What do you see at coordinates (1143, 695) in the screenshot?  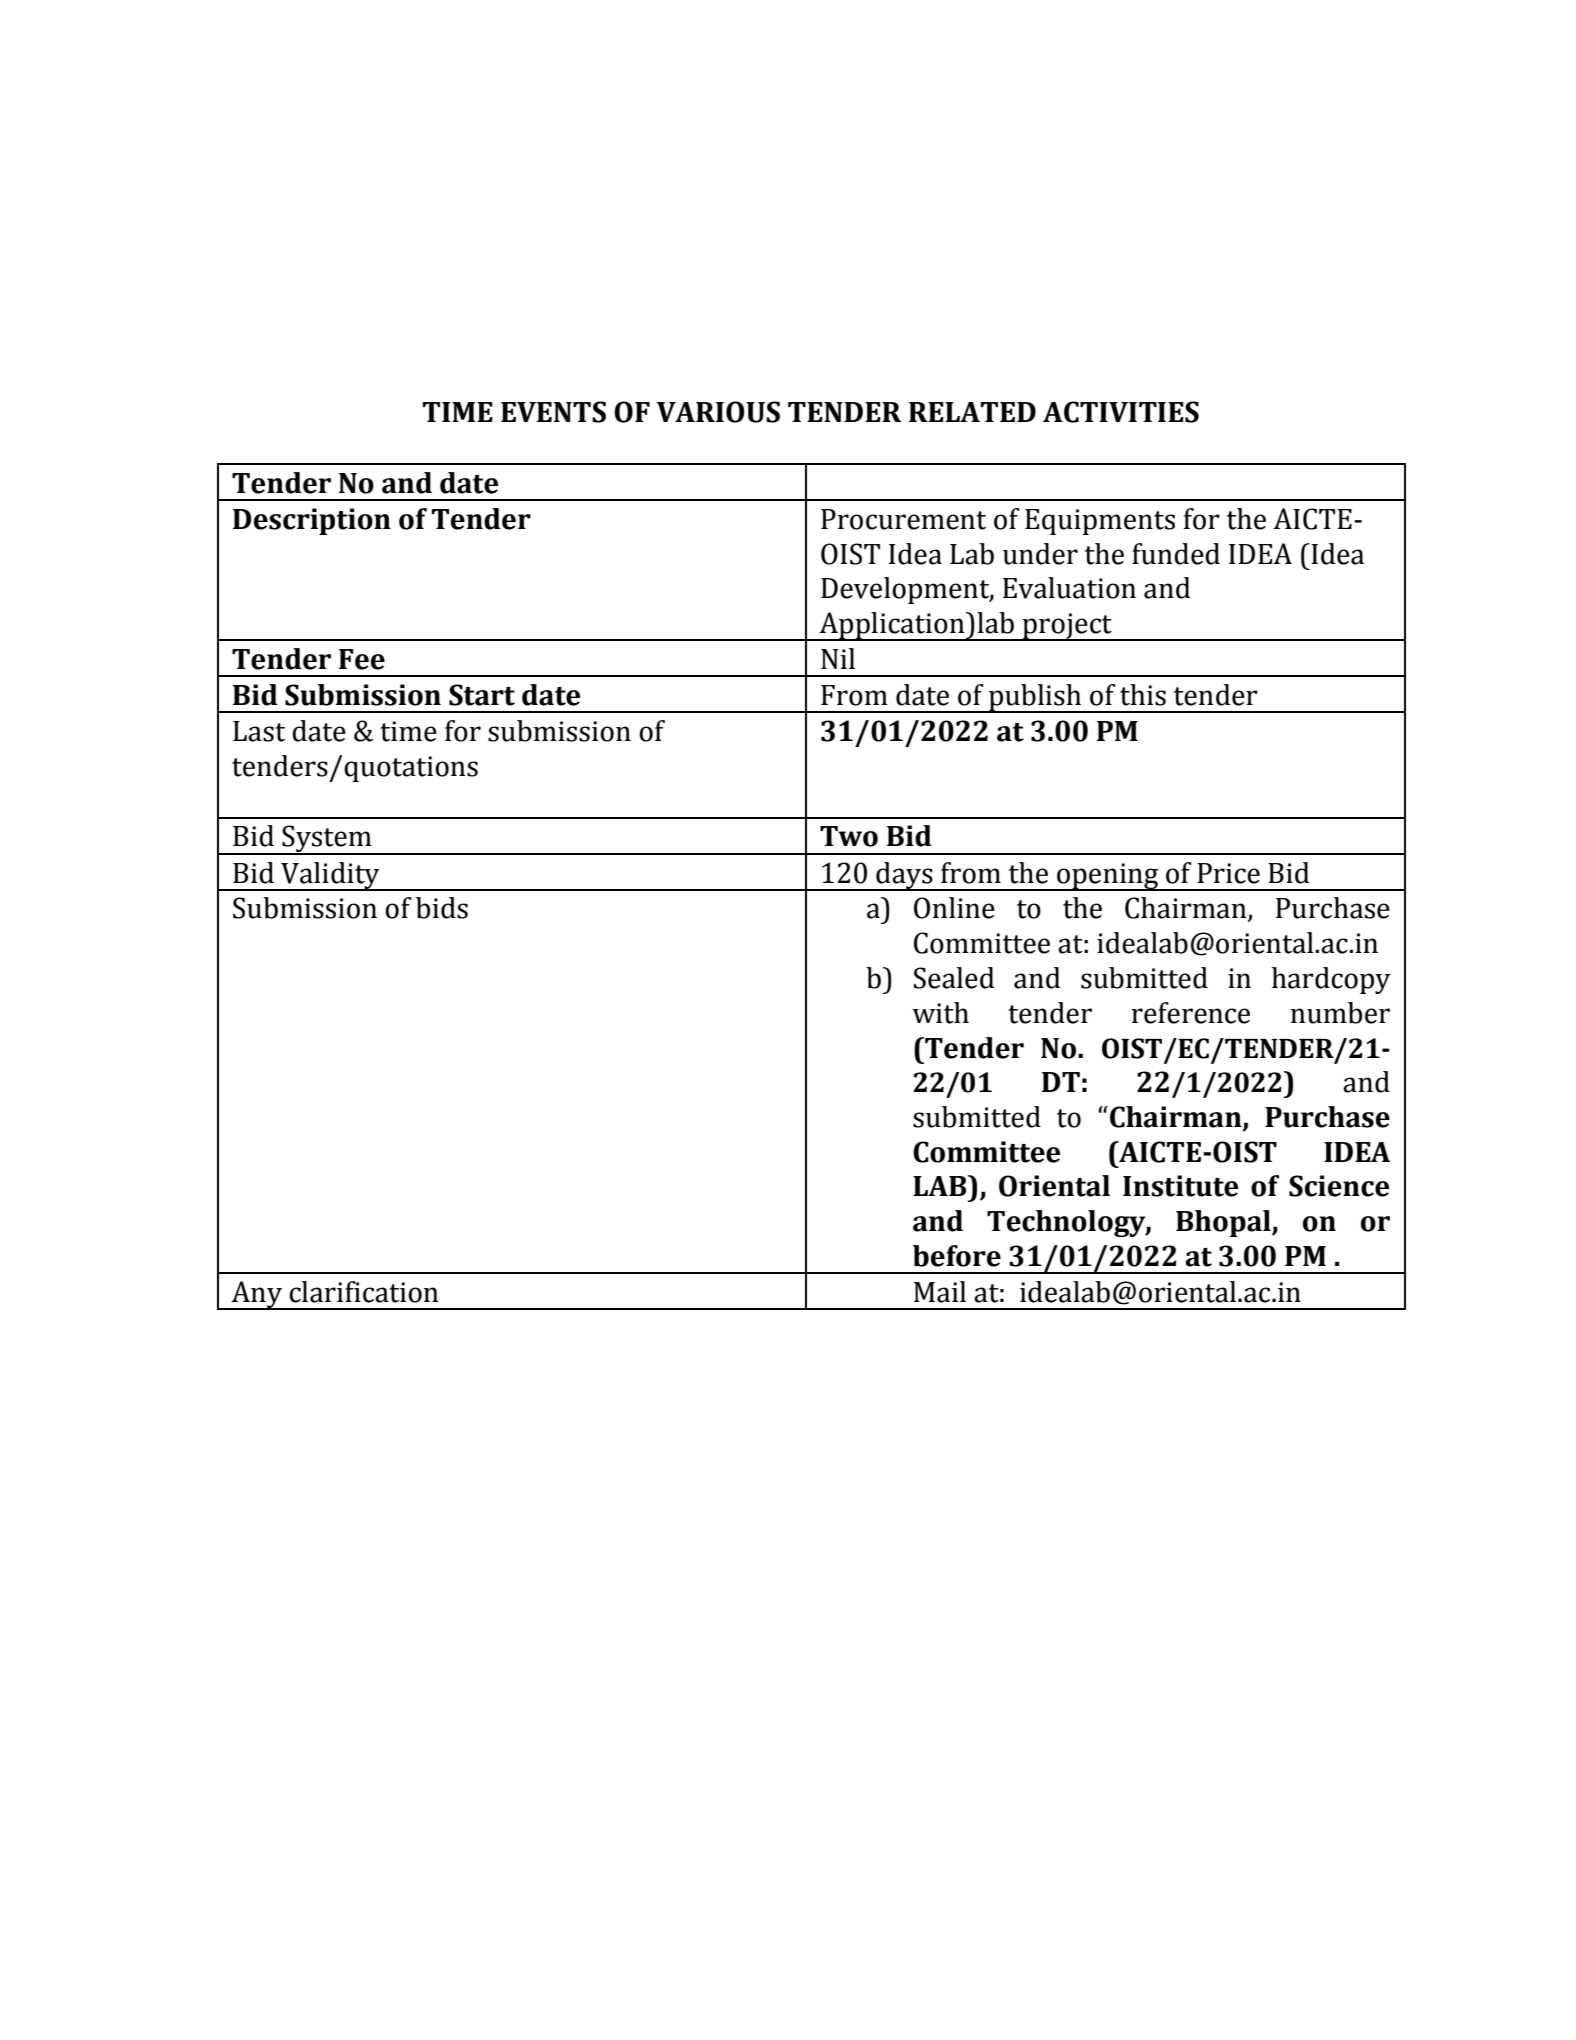 I see `this` at bounding box center [1143, 695].
